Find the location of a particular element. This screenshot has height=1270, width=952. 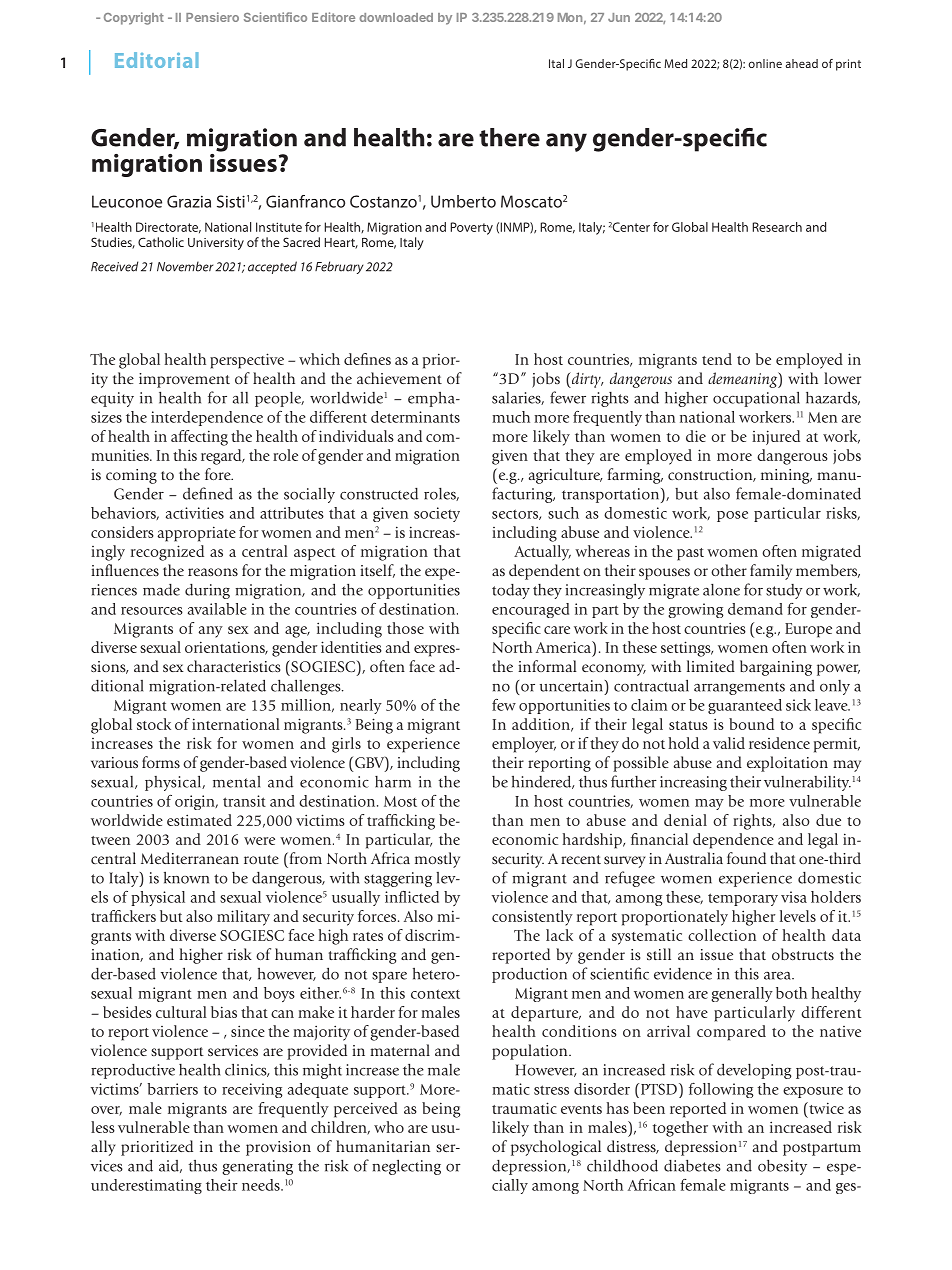

origin is located at coordinates (196, 802).
